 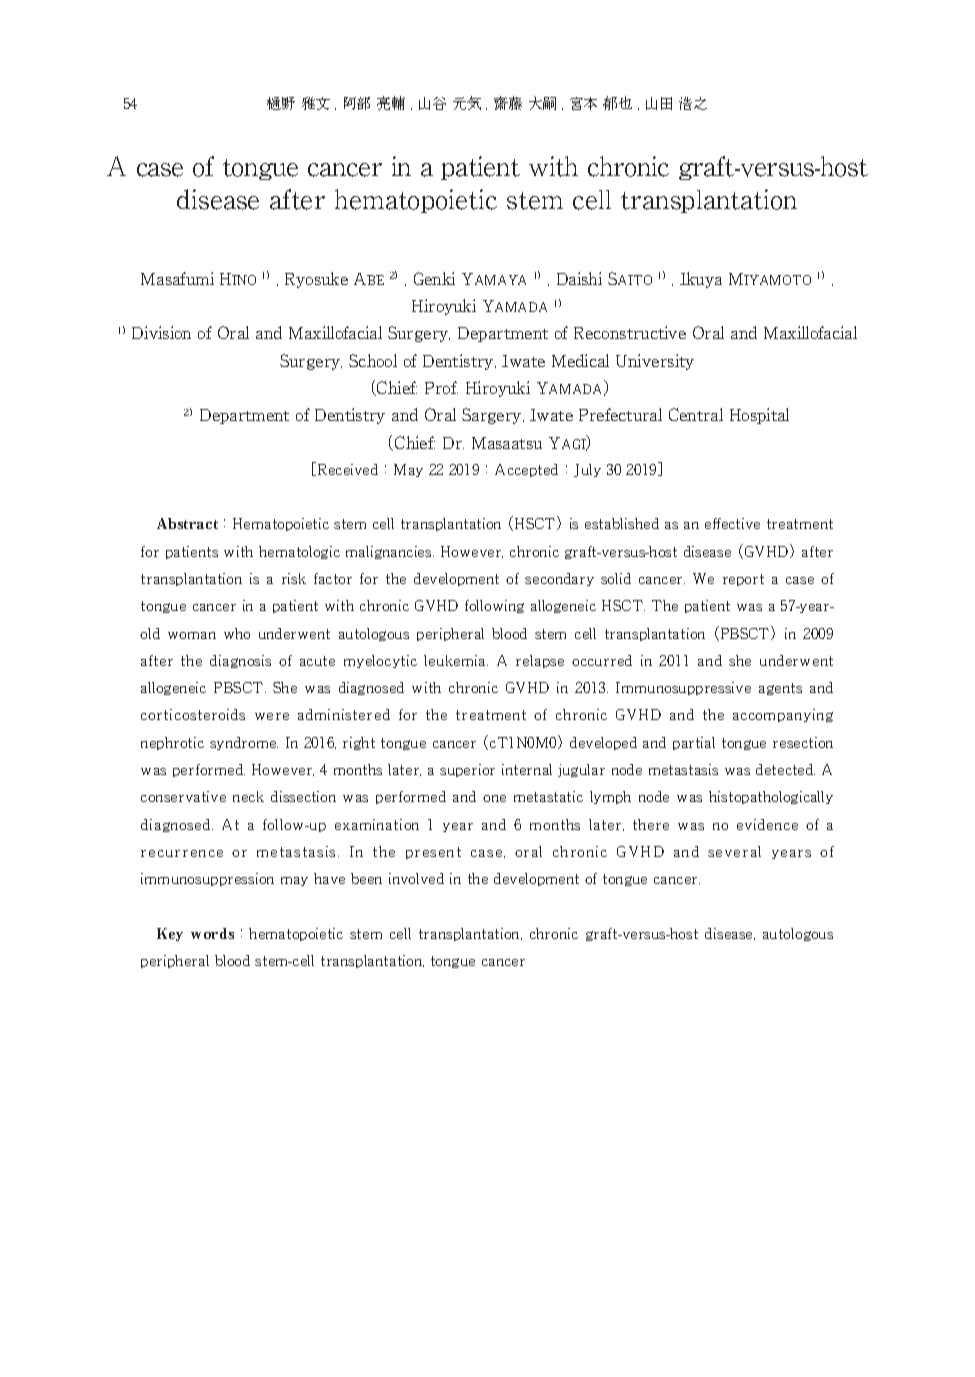 What do you see at coordinates (299, 552) in the page?
I see `hematologic` at bounding box center [299, 552].
